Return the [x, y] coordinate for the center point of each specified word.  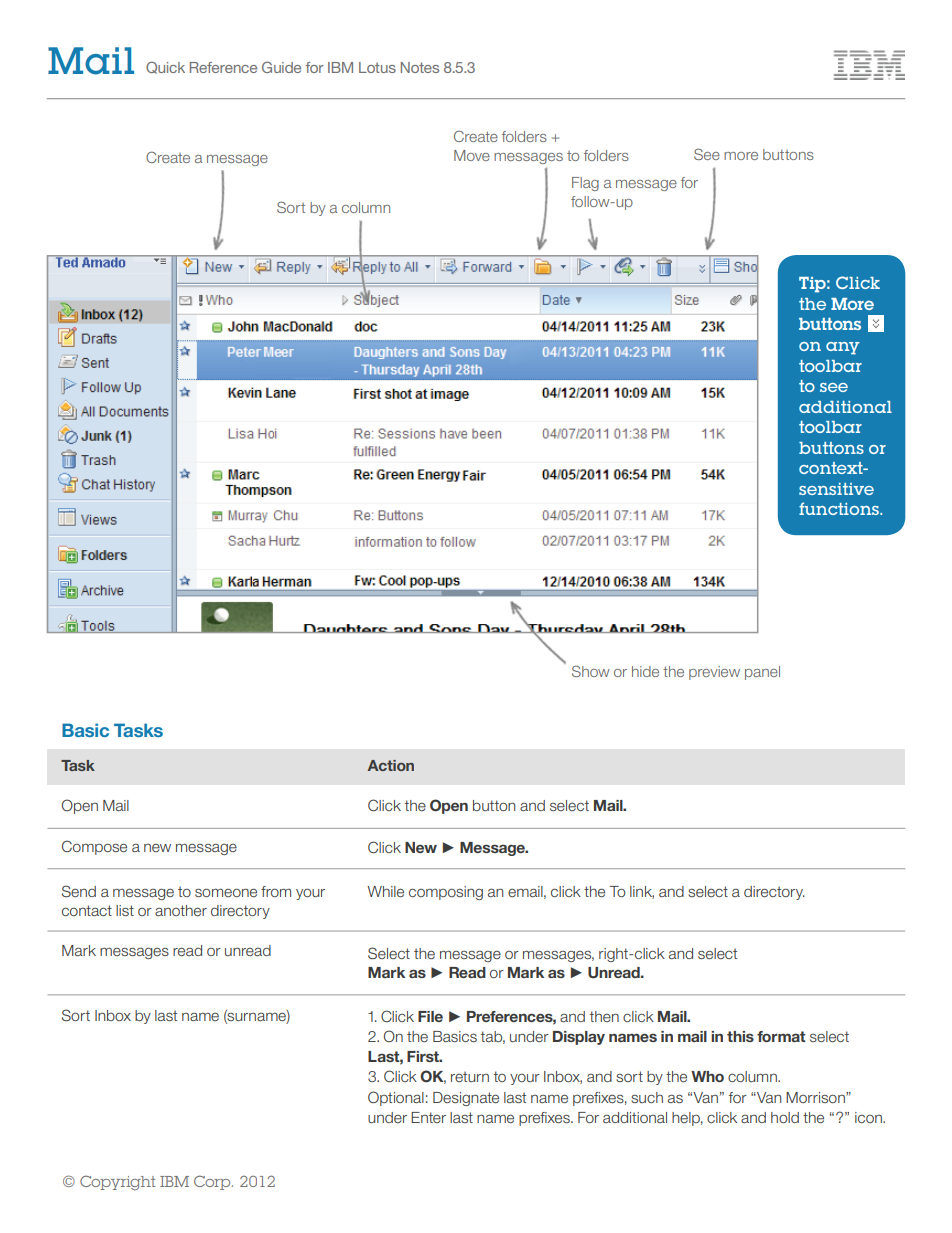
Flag [585, 184]
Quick [165, 67]
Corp [213, 1182]
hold [785, 1117]
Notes [420, 67]
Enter [428, 1117]
